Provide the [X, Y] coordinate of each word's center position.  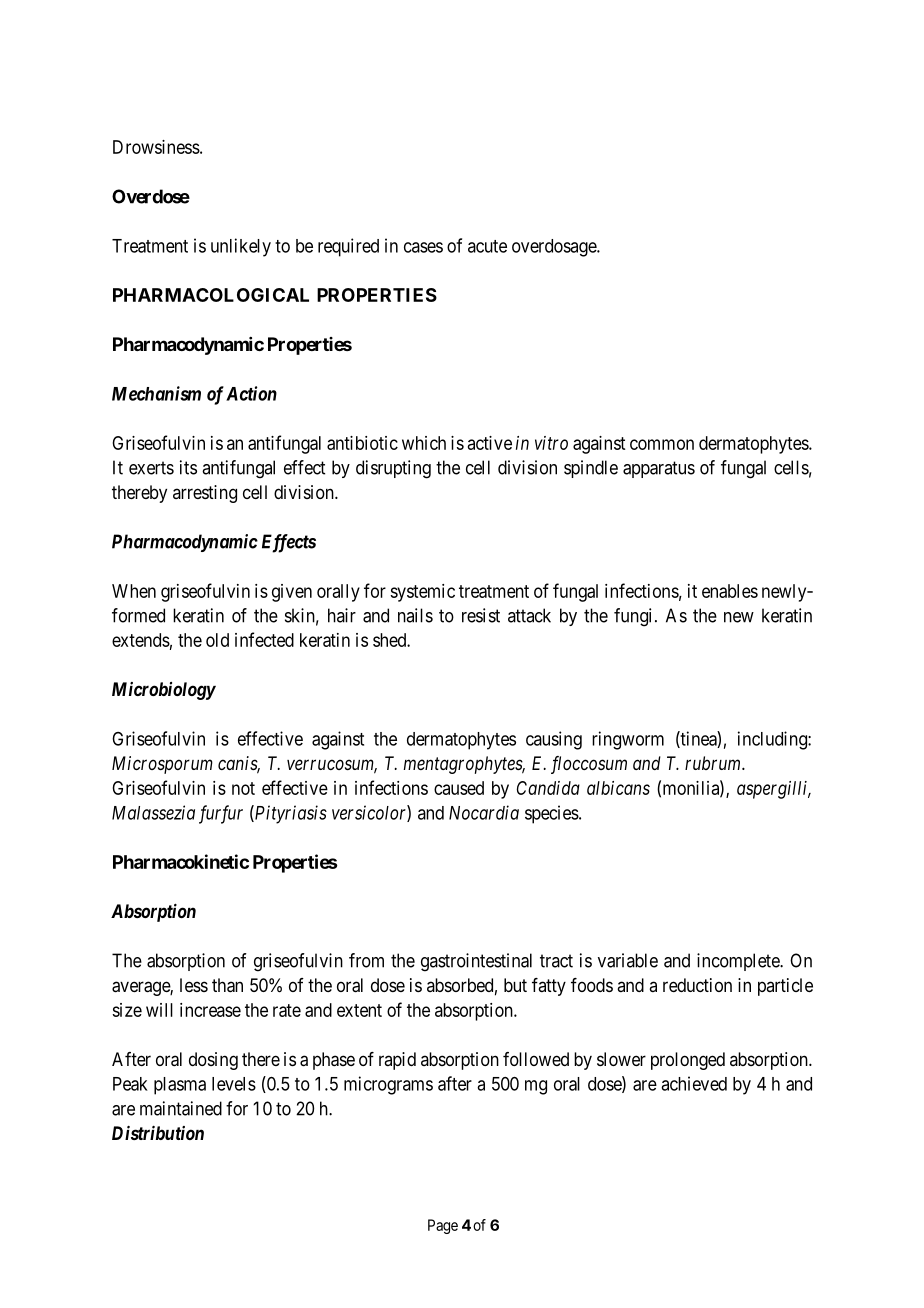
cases [423, 247]
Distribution [158, 1133]
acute [487, 246]
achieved [694, 1083]
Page [443, 1226]
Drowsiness [156, 147]
